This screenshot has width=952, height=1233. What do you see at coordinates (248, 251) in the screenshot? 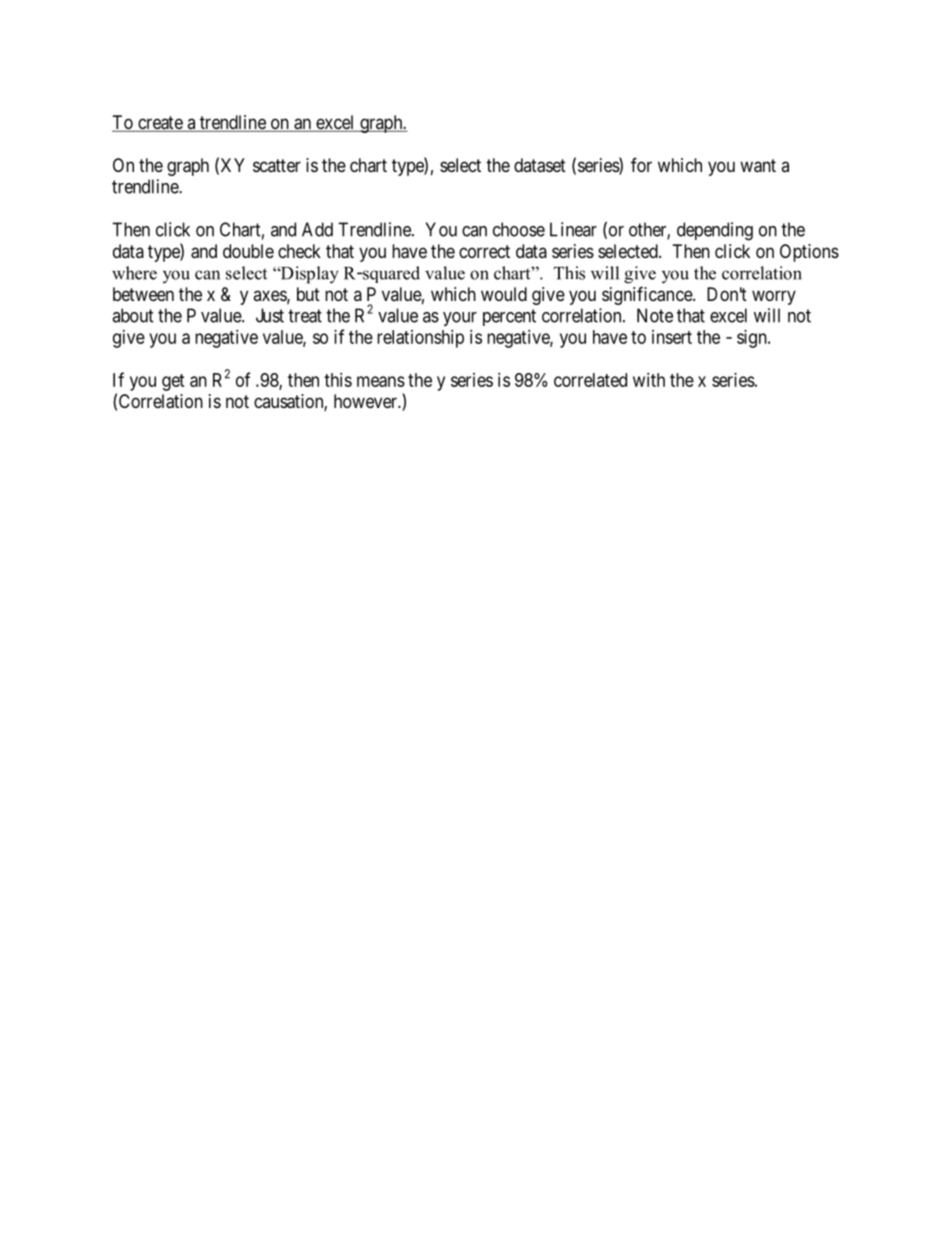
I see `double` at bounding box center [248, 251].
